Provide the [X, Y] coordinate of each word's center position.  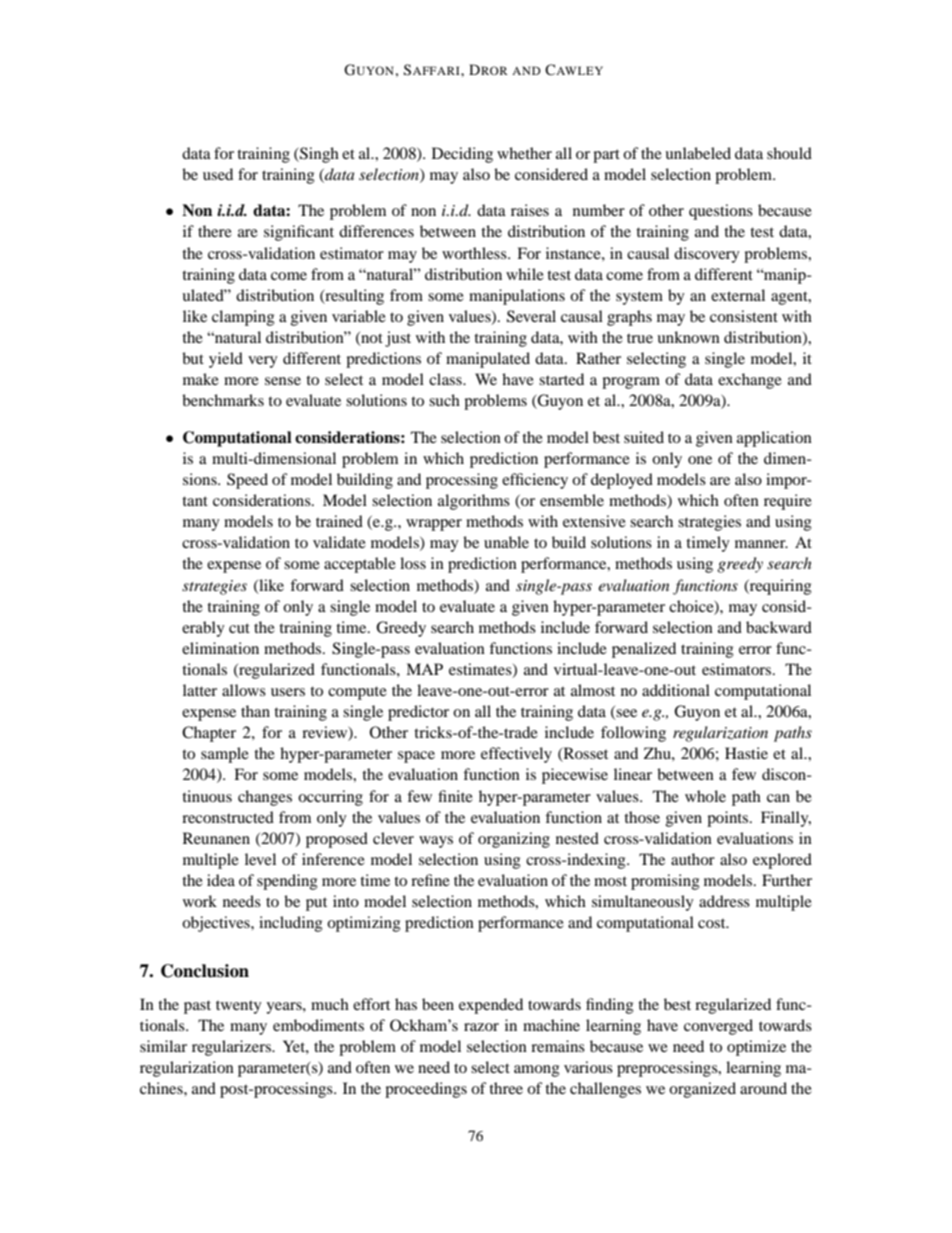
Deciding [462, 155]
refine [430, 880]
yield [226, 360]
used [218, 174]
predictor [418, 713]
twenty [239, 1007]
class [446, 379]
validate [339, 542]
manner [761, 544]
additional [676, 690]
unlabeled [698, 153]
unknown [688, 337]
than [255, 711]
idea [221, 880]
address [724, 901]
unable [506, 542]
